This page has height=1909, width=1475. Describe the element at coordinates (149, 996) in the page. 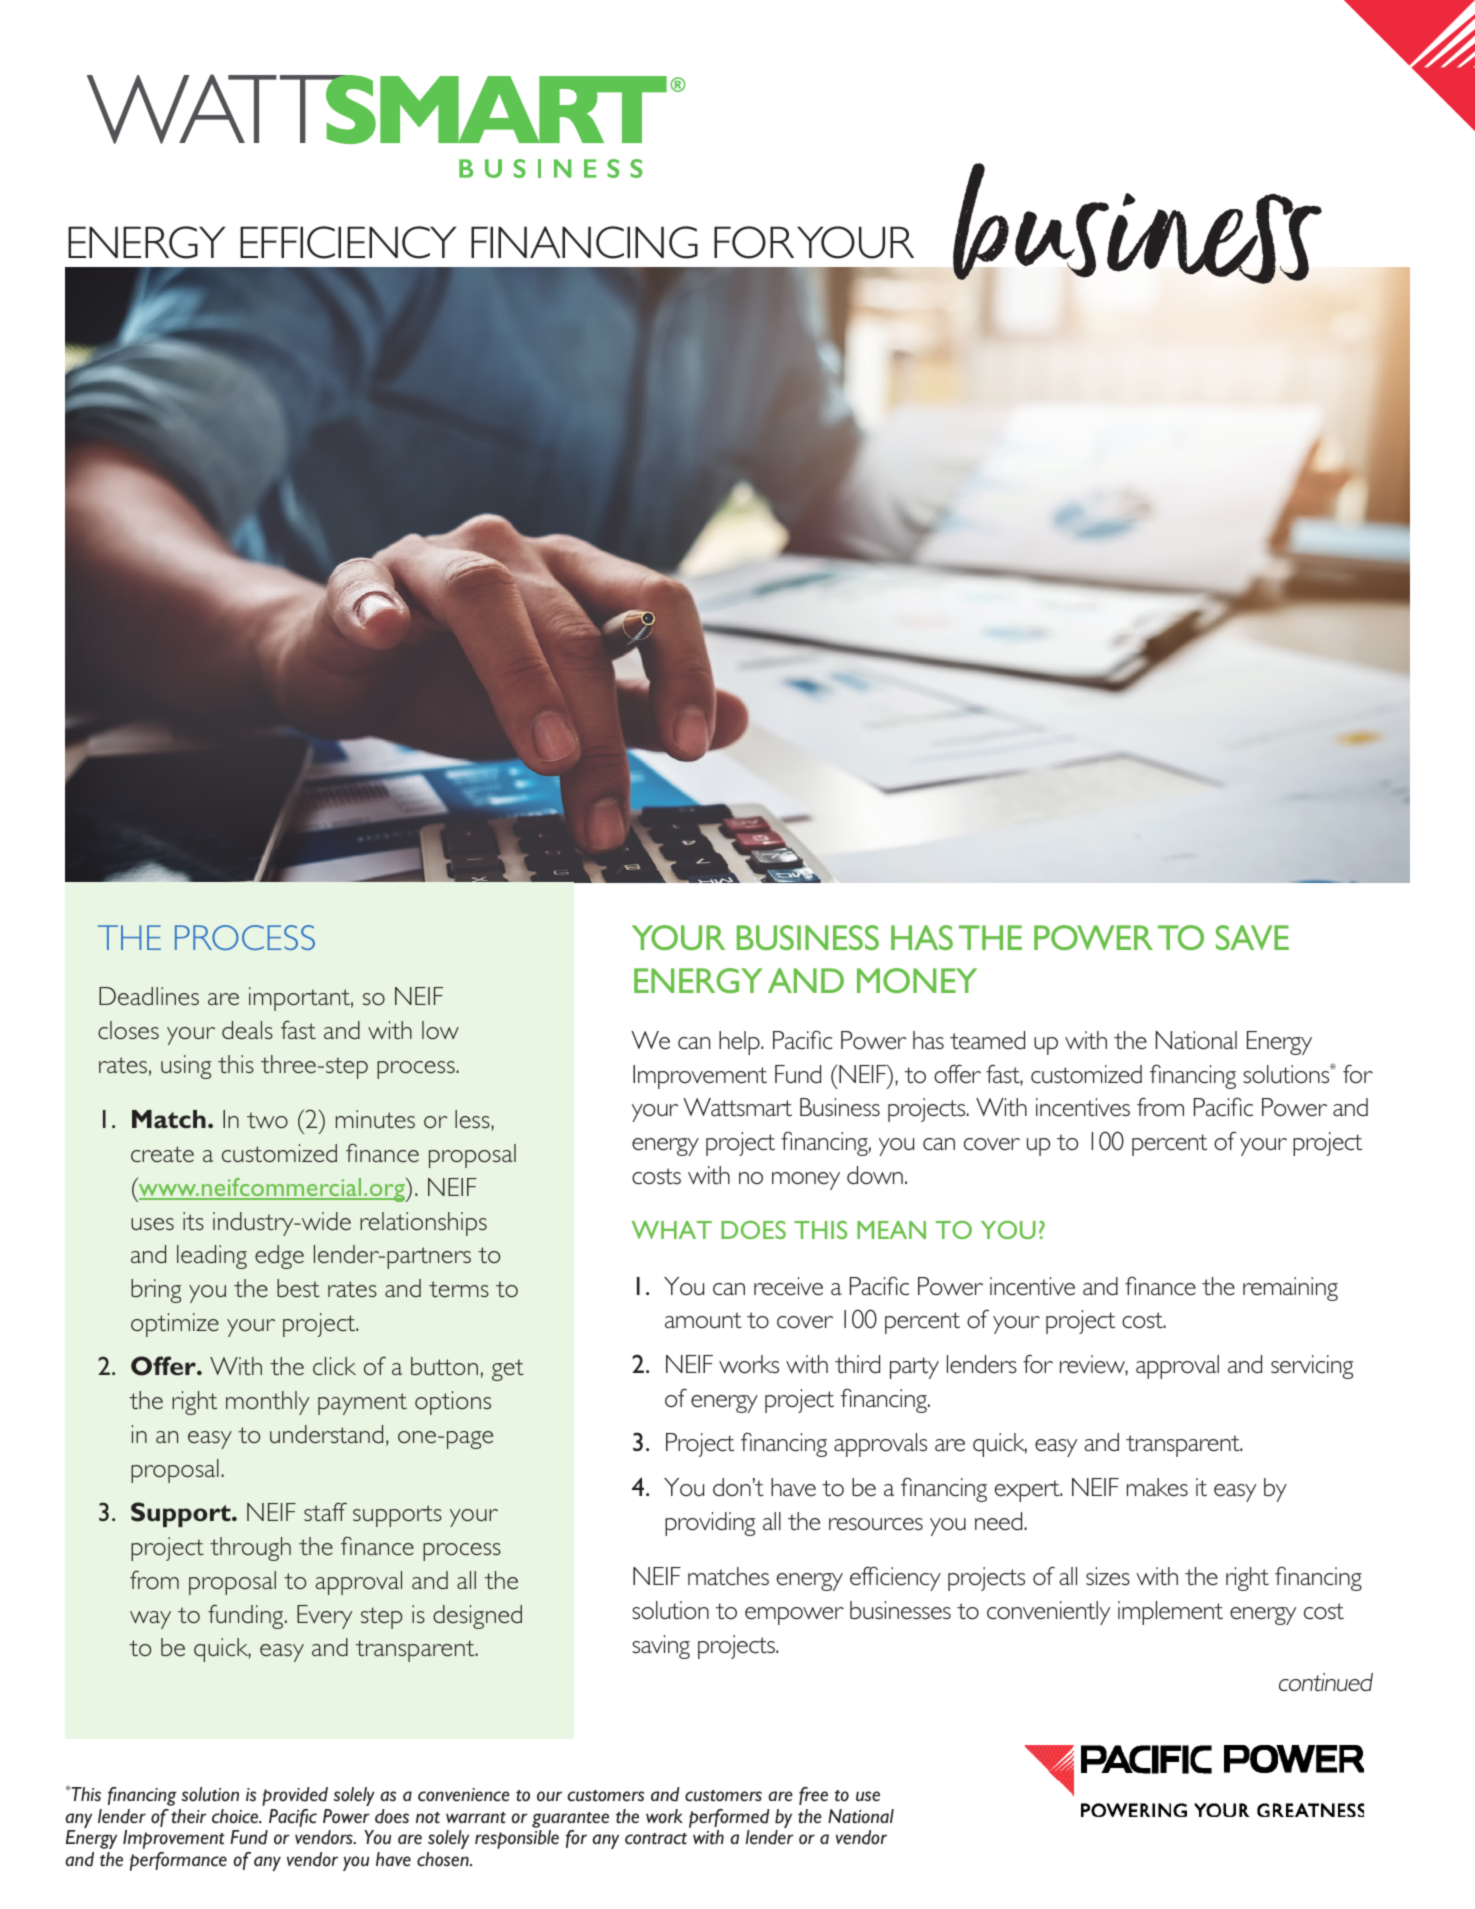

I see `Deadlines` at that location.
